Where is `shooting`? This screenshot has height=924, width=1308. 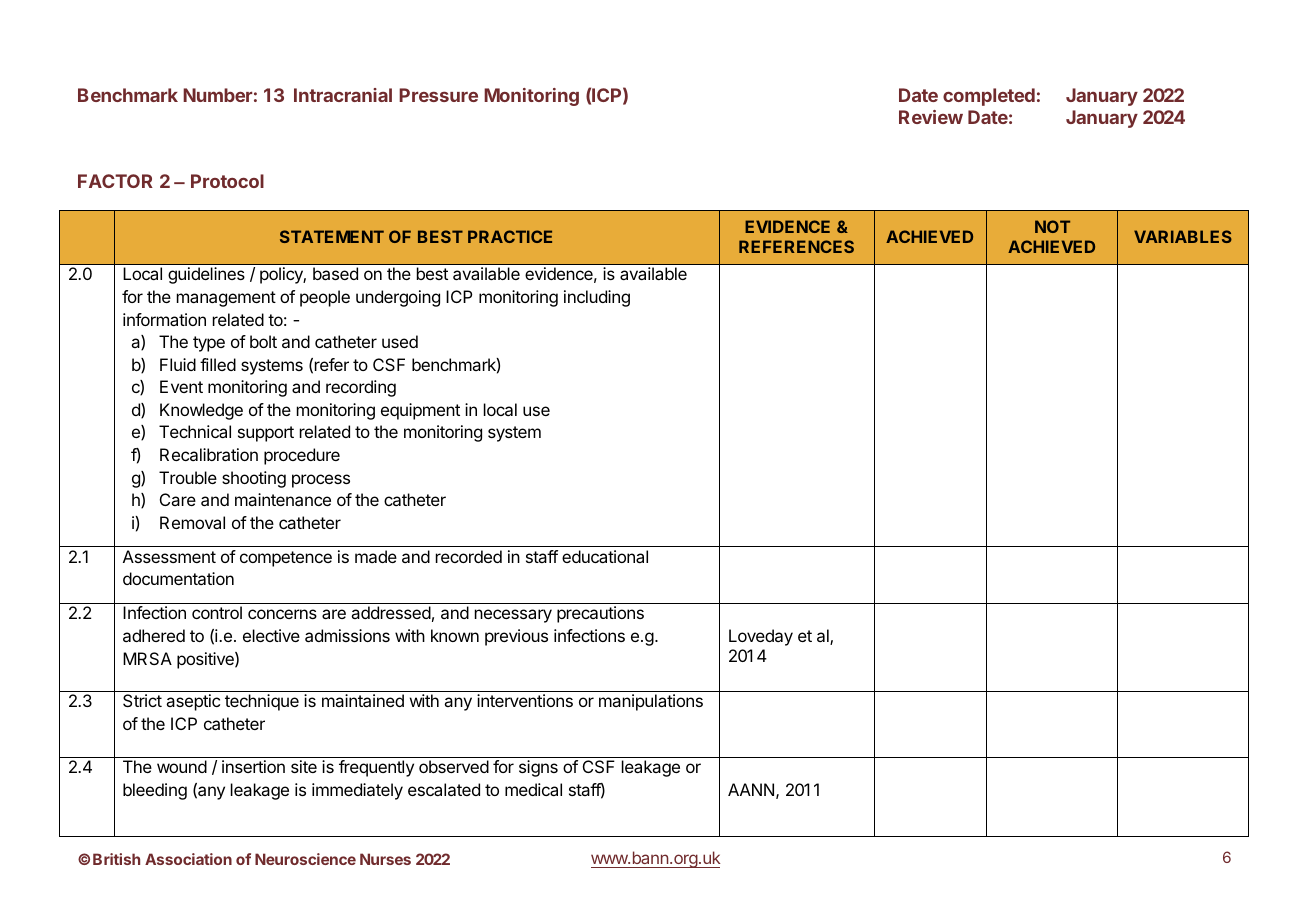
shooting is located at coordinates (254, 479).
